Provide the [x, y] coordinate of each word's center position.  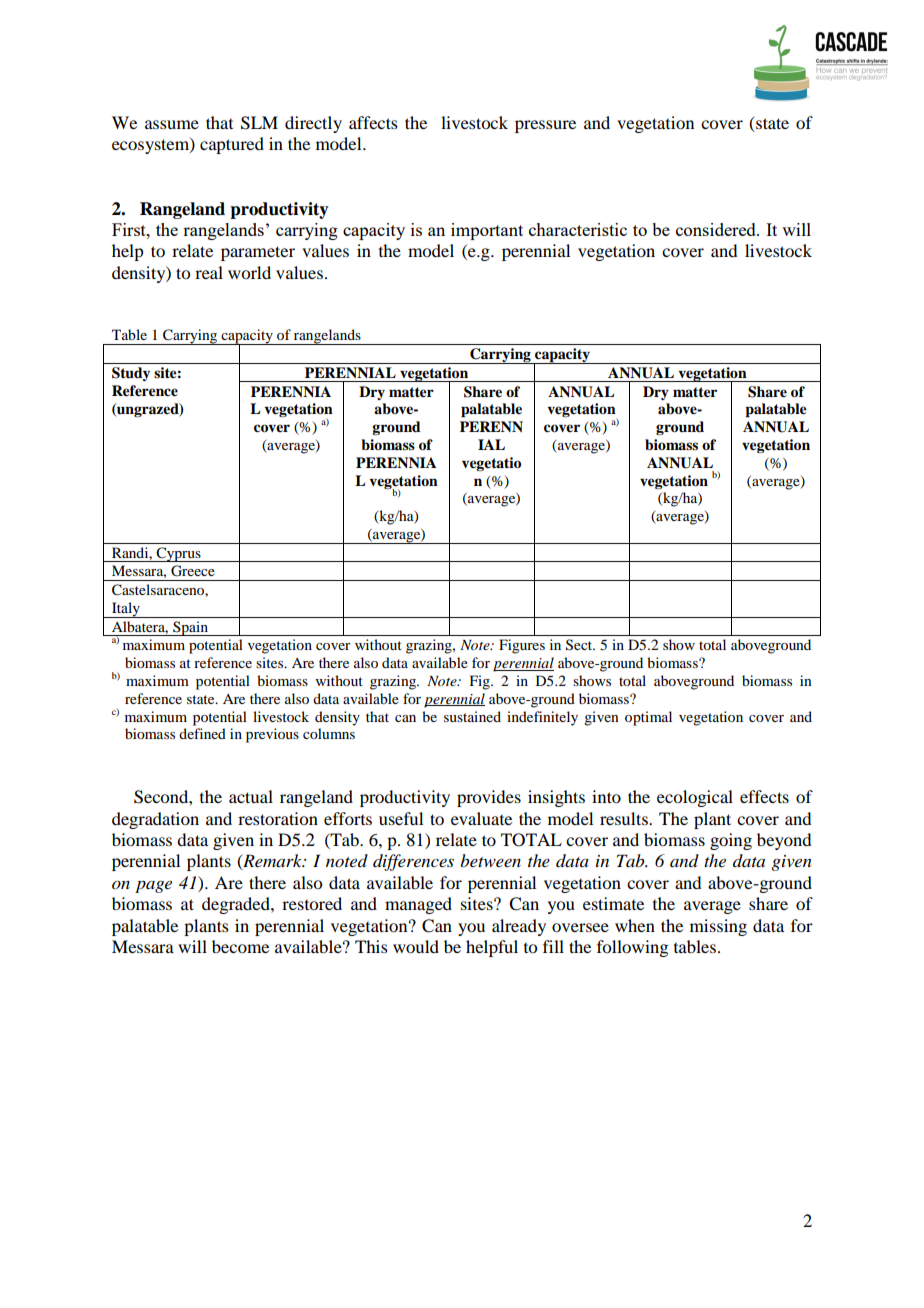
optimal [648, 718]
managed [418, 905]
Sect [580, 645]
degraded [237, 905]
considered [717, 229]
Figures [522, 646]
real [209, 272]
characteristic [578, 229]
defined [202, 733]
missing [718, 927]
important [487, 231]
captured [232, 145]
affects [373, 122]
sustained [472, 716]
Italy [126, 610]
